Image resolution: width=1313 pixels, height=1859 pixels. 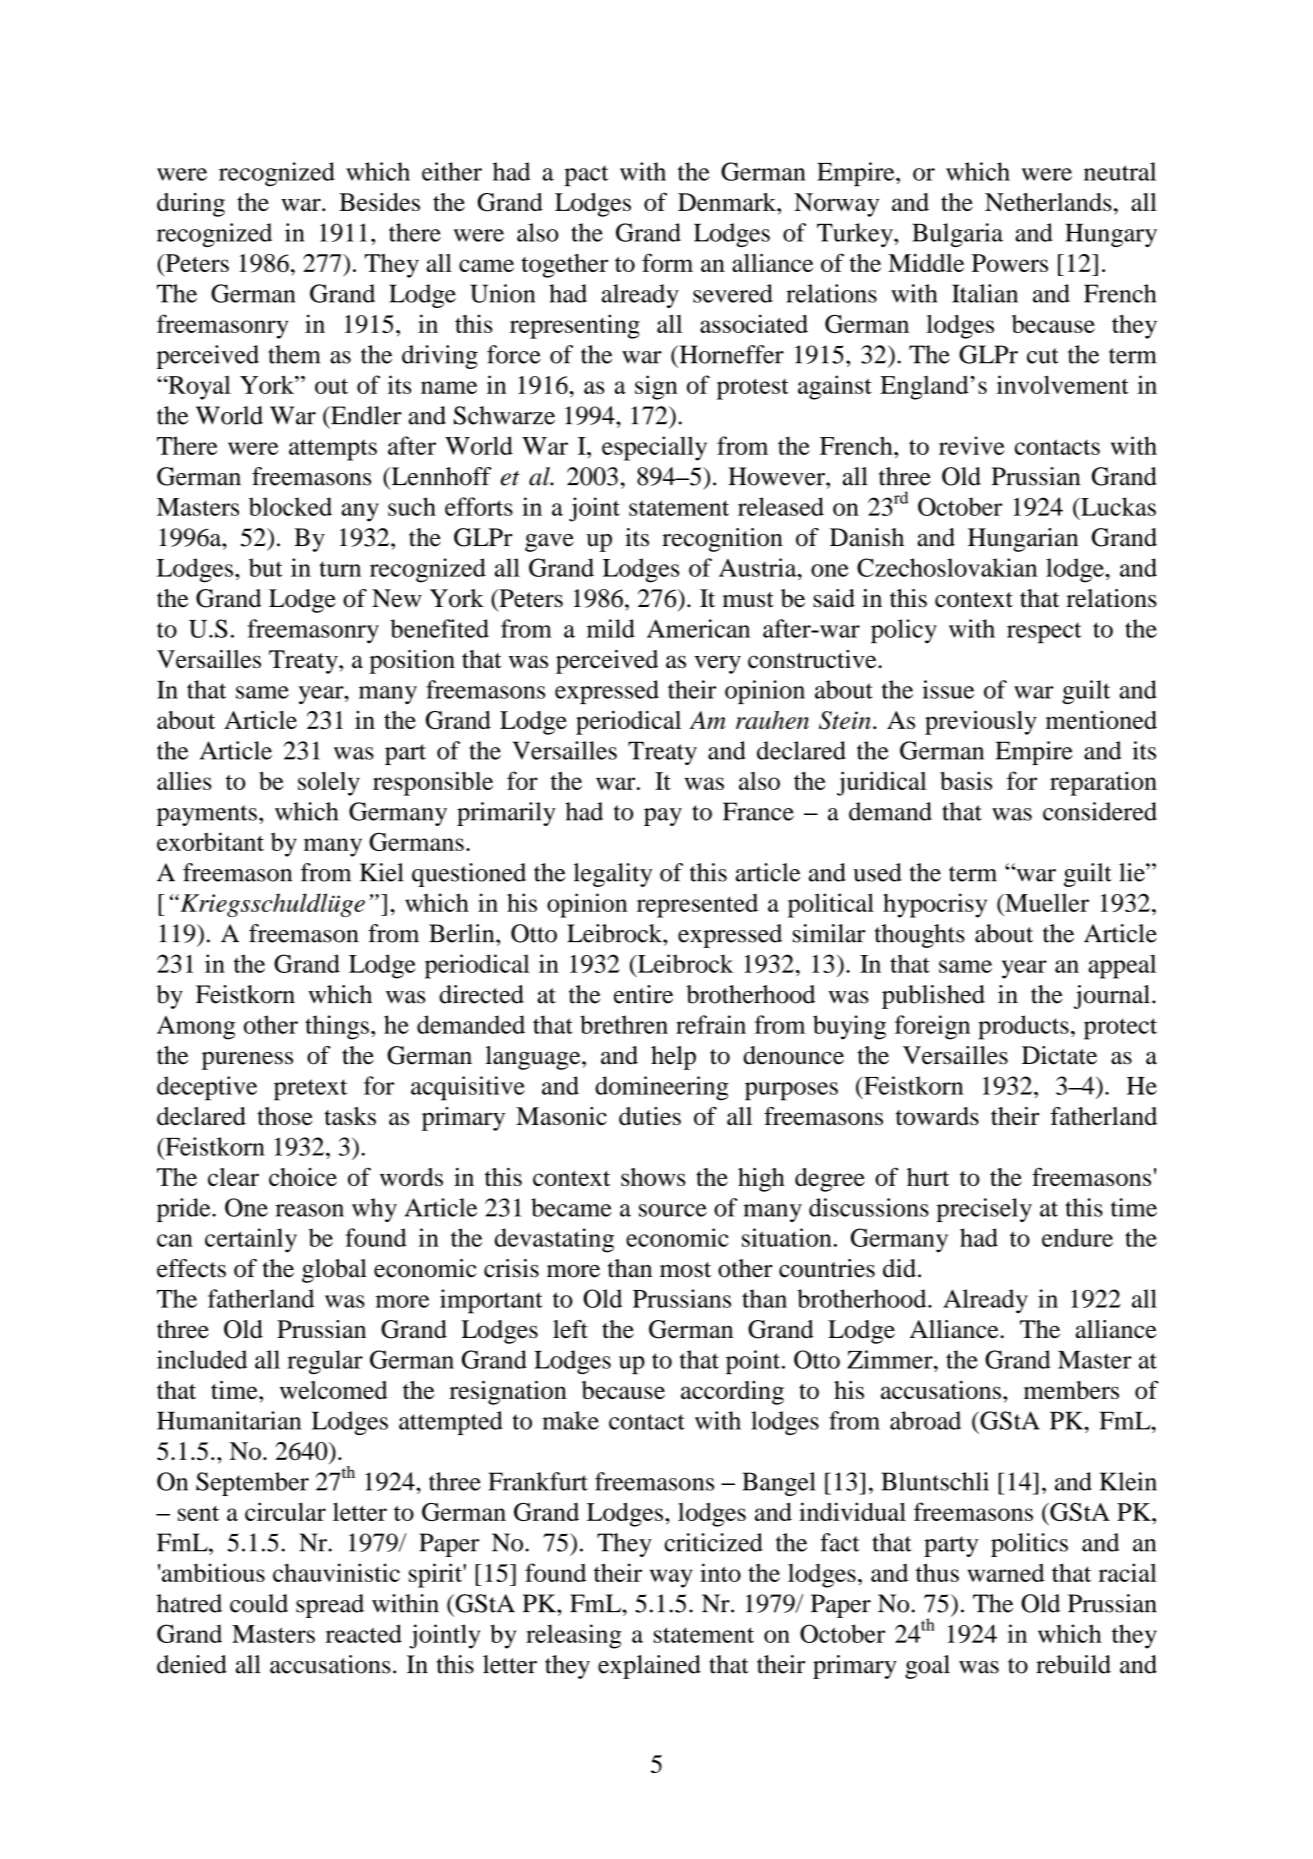 I want to click on Kiel, so click(x=381, y=872).
